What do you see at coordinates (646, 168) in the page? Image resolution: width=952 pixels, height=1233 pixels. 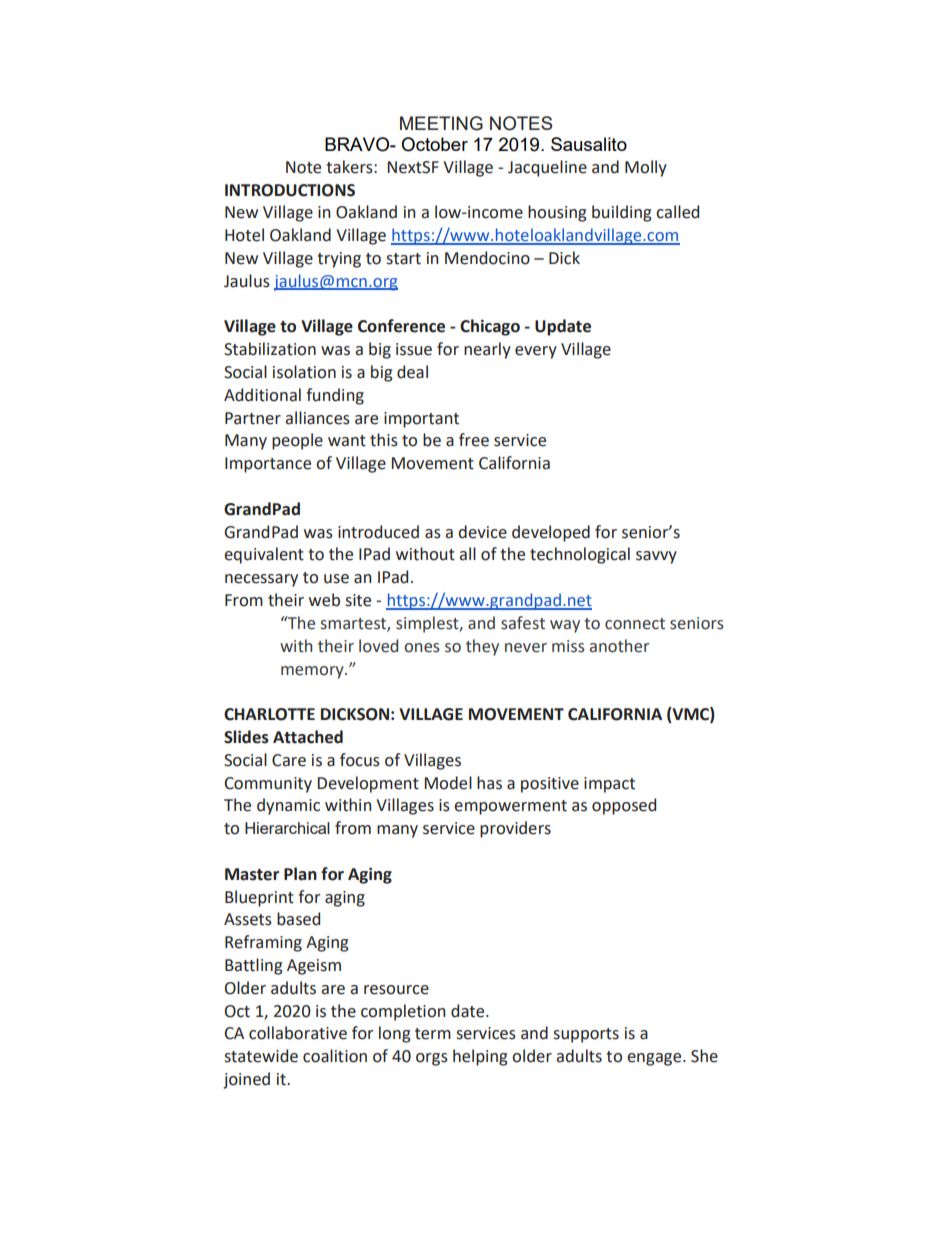 I see `Molly` at bounding box center [646, 168].
